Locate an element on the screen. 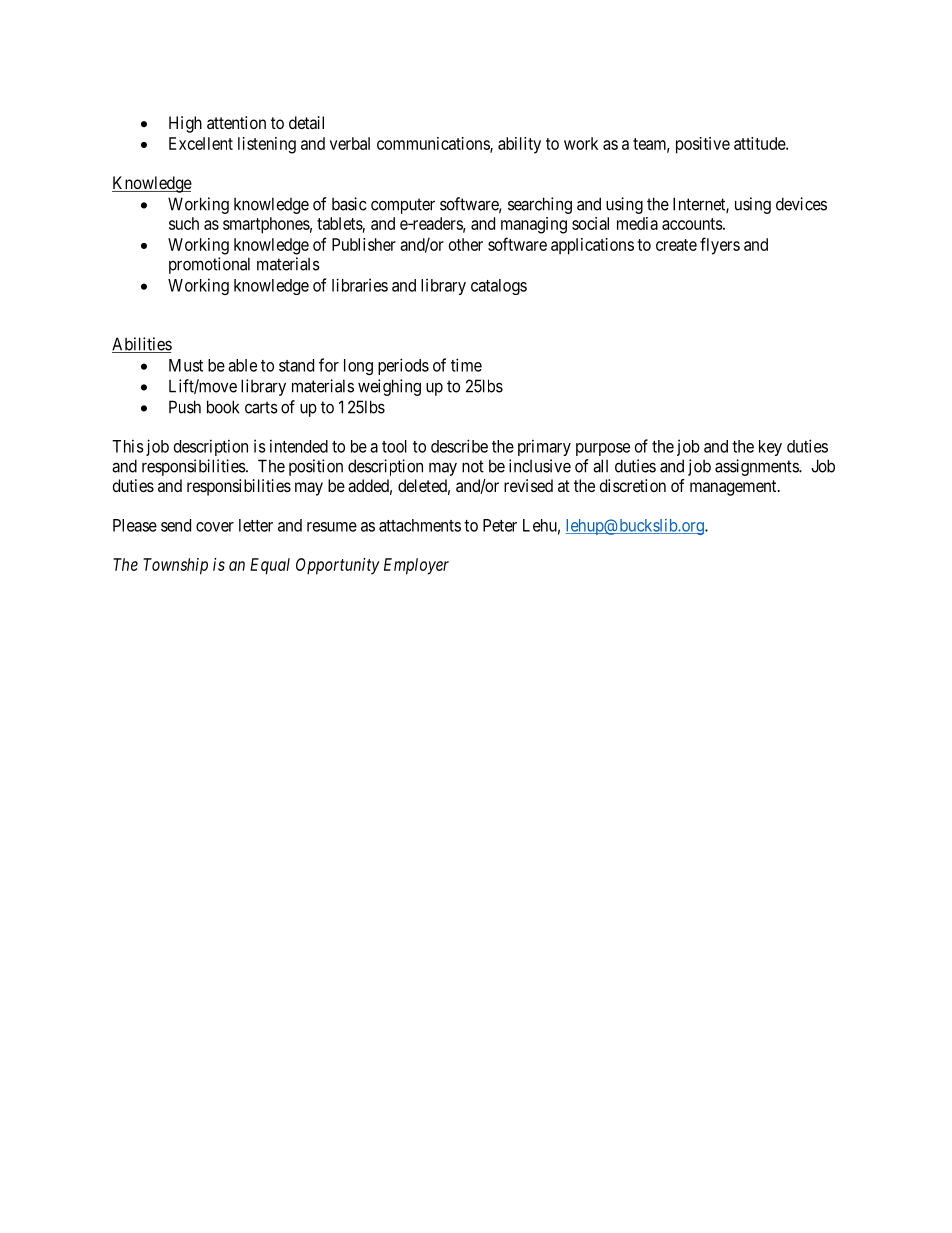 The image size is (952, 1233). communications is located at coordinates (434, 144).
